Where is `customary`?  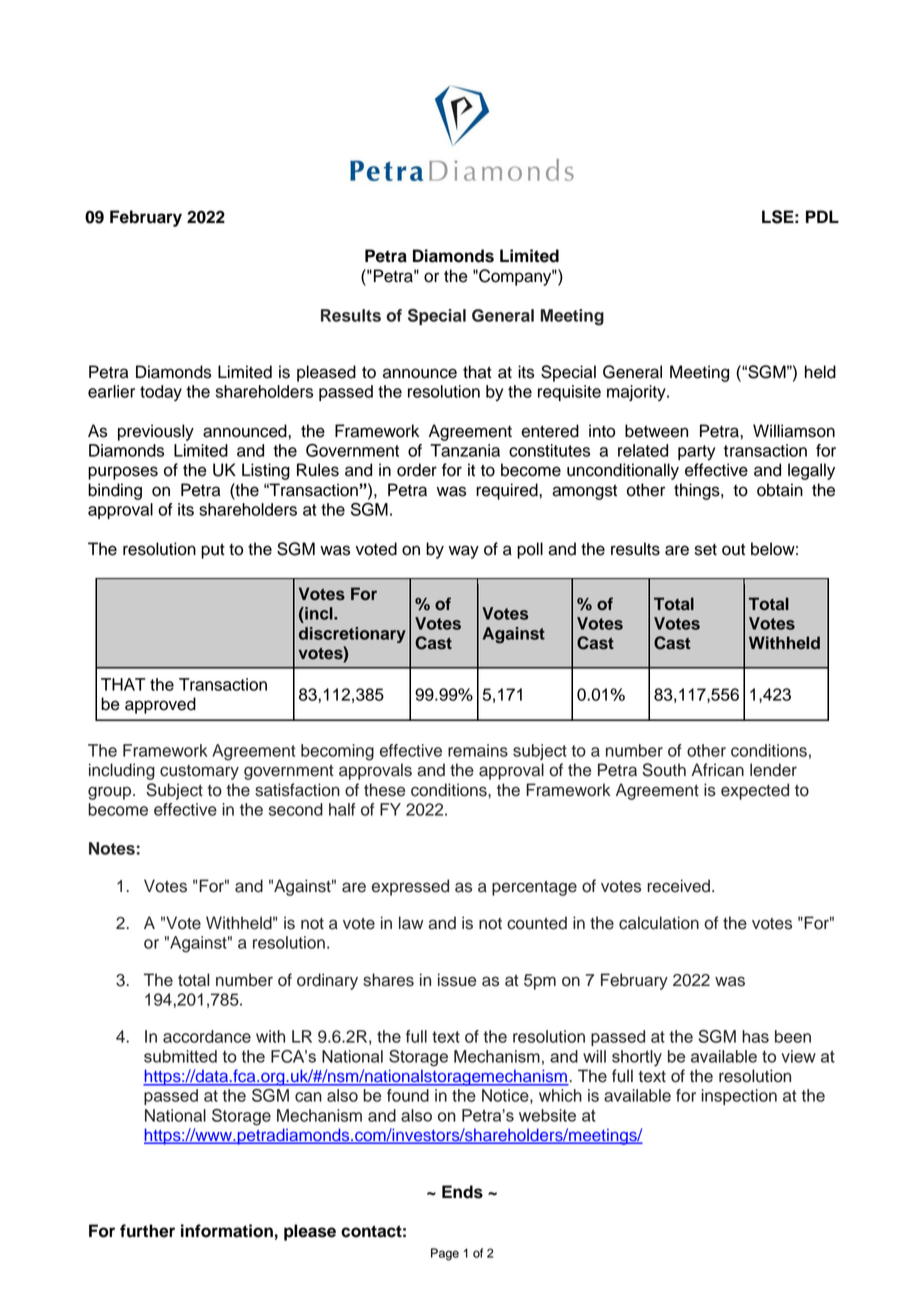 customary is located at coordinates (199, 772).
